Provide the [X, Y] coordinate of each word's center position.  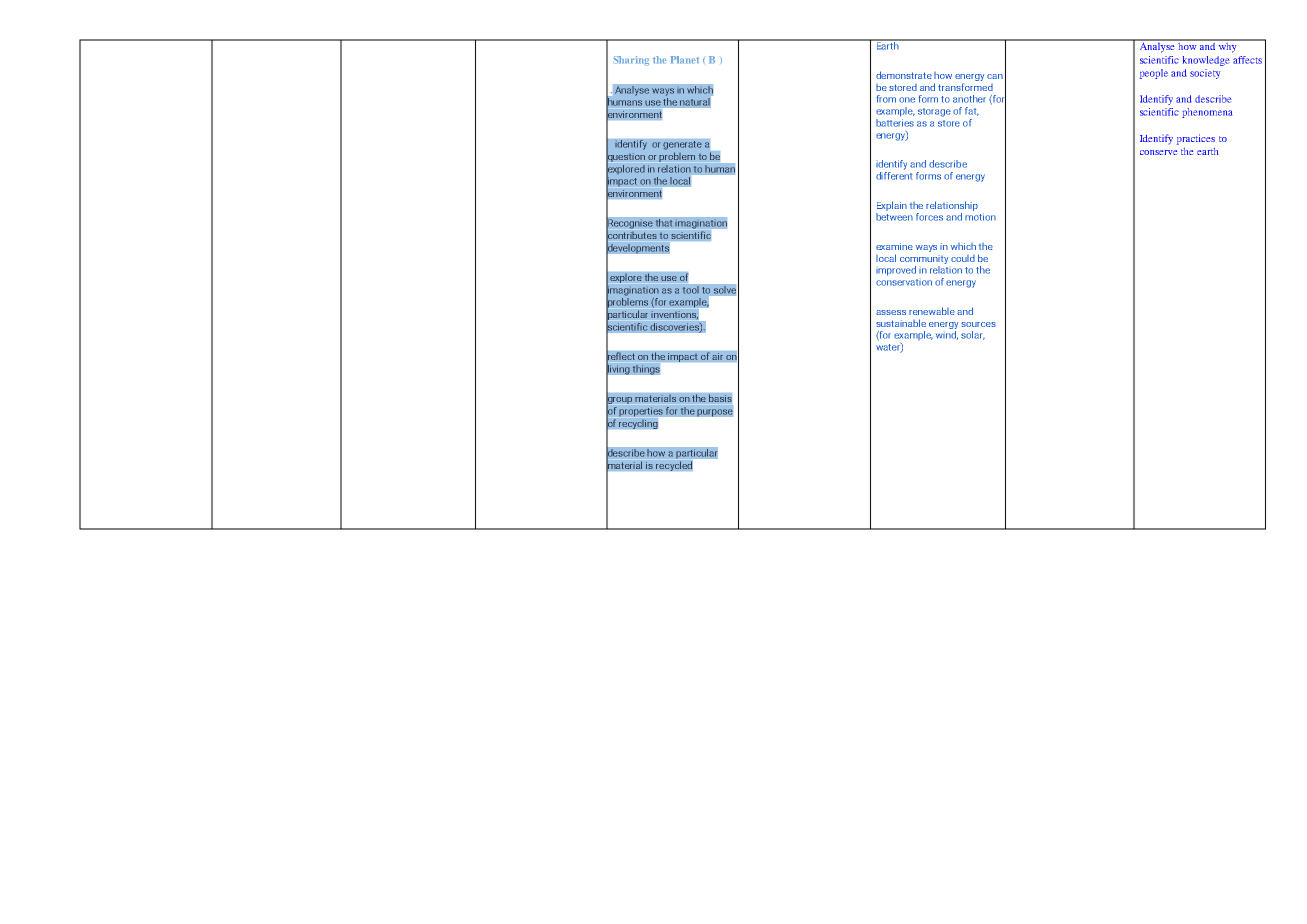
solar [973, 335]
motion [980, 217]
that [664, 223]
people [1154, 74]
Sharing [631, 60]
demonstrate [904, 75]
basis [720, 398]
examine [894, 246]
